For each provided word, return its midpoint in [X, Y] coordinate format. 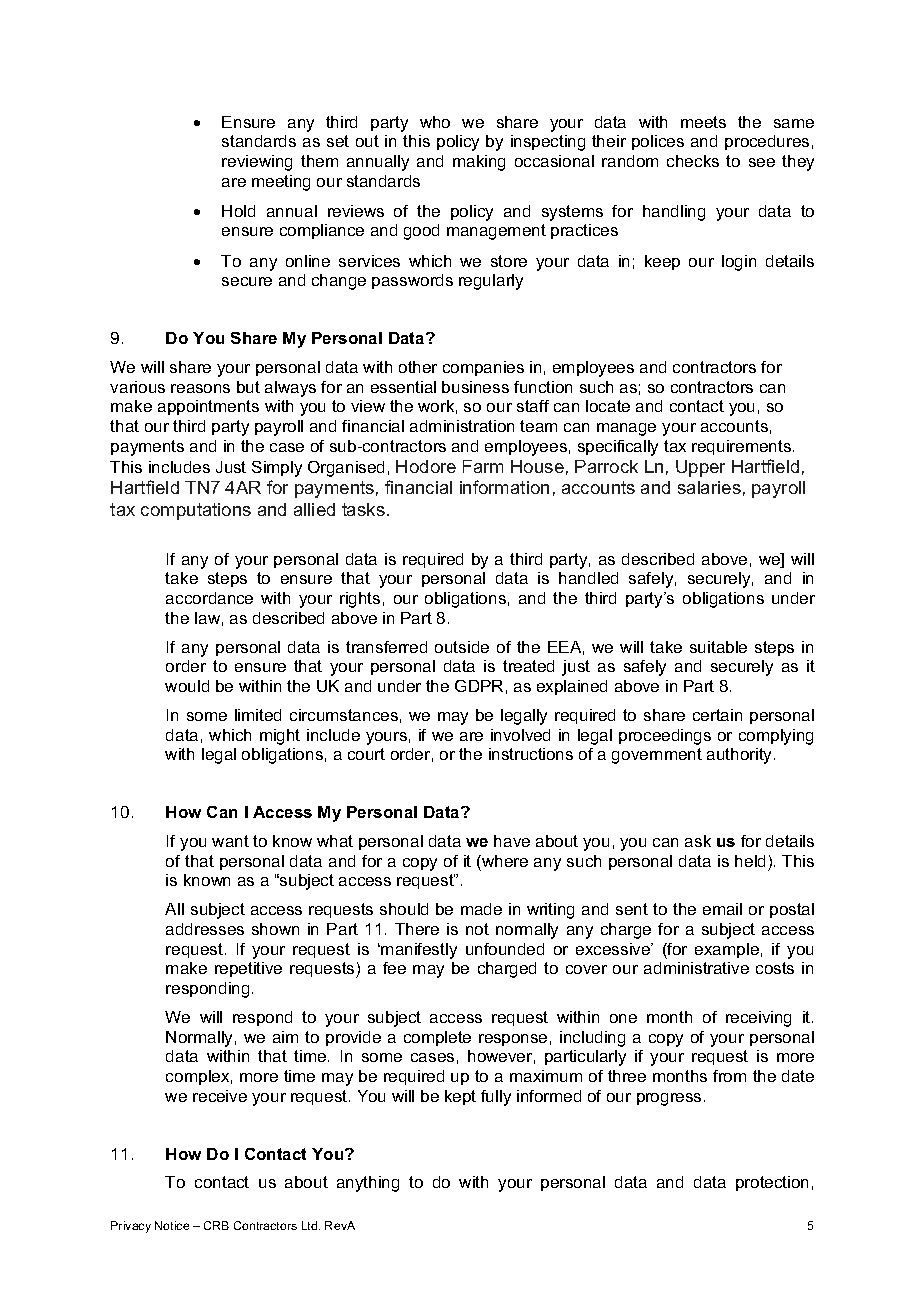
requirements [743, 447]
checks [693, 161]
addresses [205, 929]
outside [462, 647]
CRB [216, 1225]
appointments [208, 407]
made [481, 909]
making [479, 163]
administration [462, 426]
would [187, 686]
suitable [718, 647]
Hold [238, 211]
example [727, 950]
